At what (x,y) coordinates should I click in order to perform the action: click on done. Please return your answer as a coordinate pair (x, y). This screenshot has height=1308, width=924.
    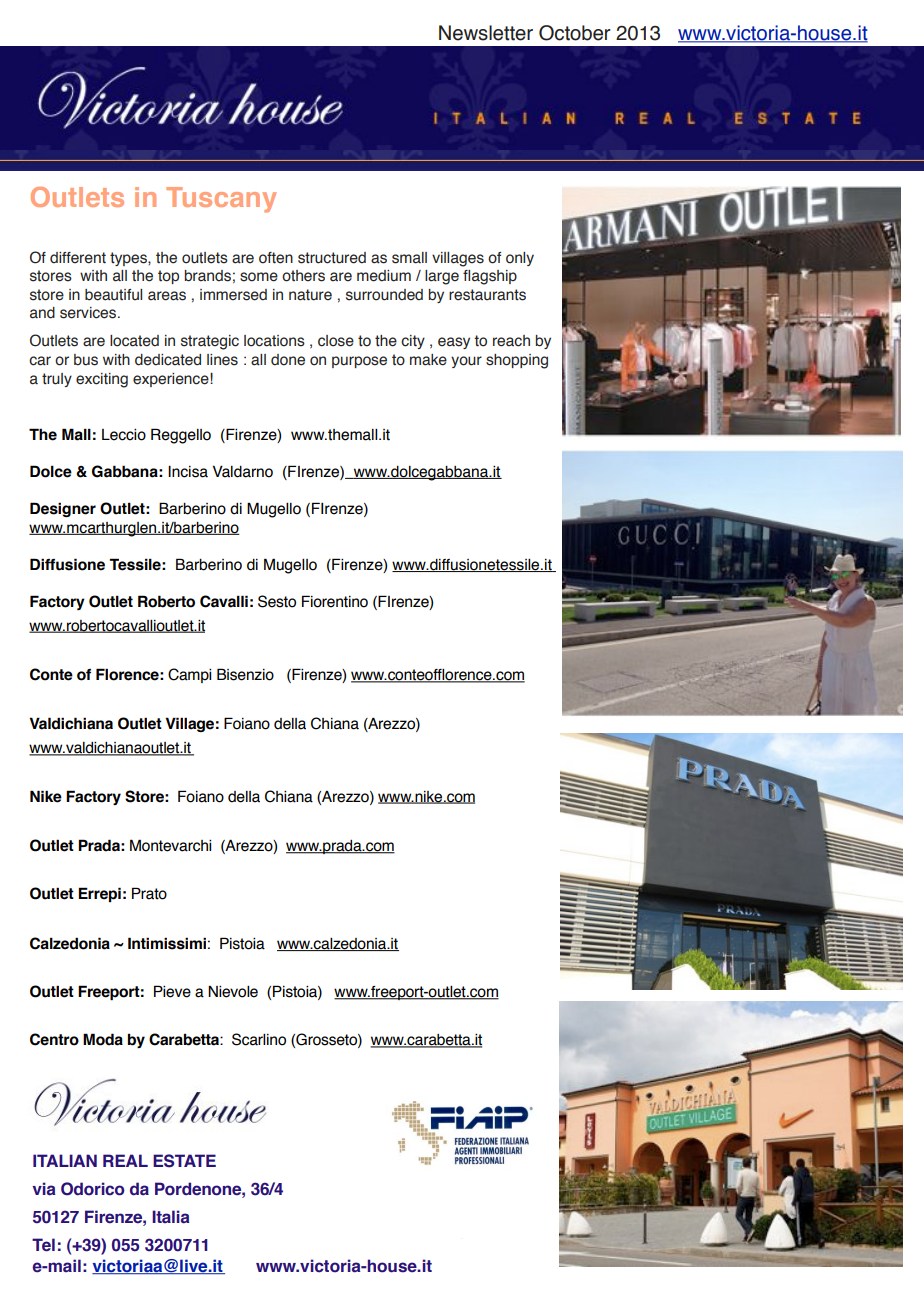
    Looking at the image, I should click on (288, 360).
